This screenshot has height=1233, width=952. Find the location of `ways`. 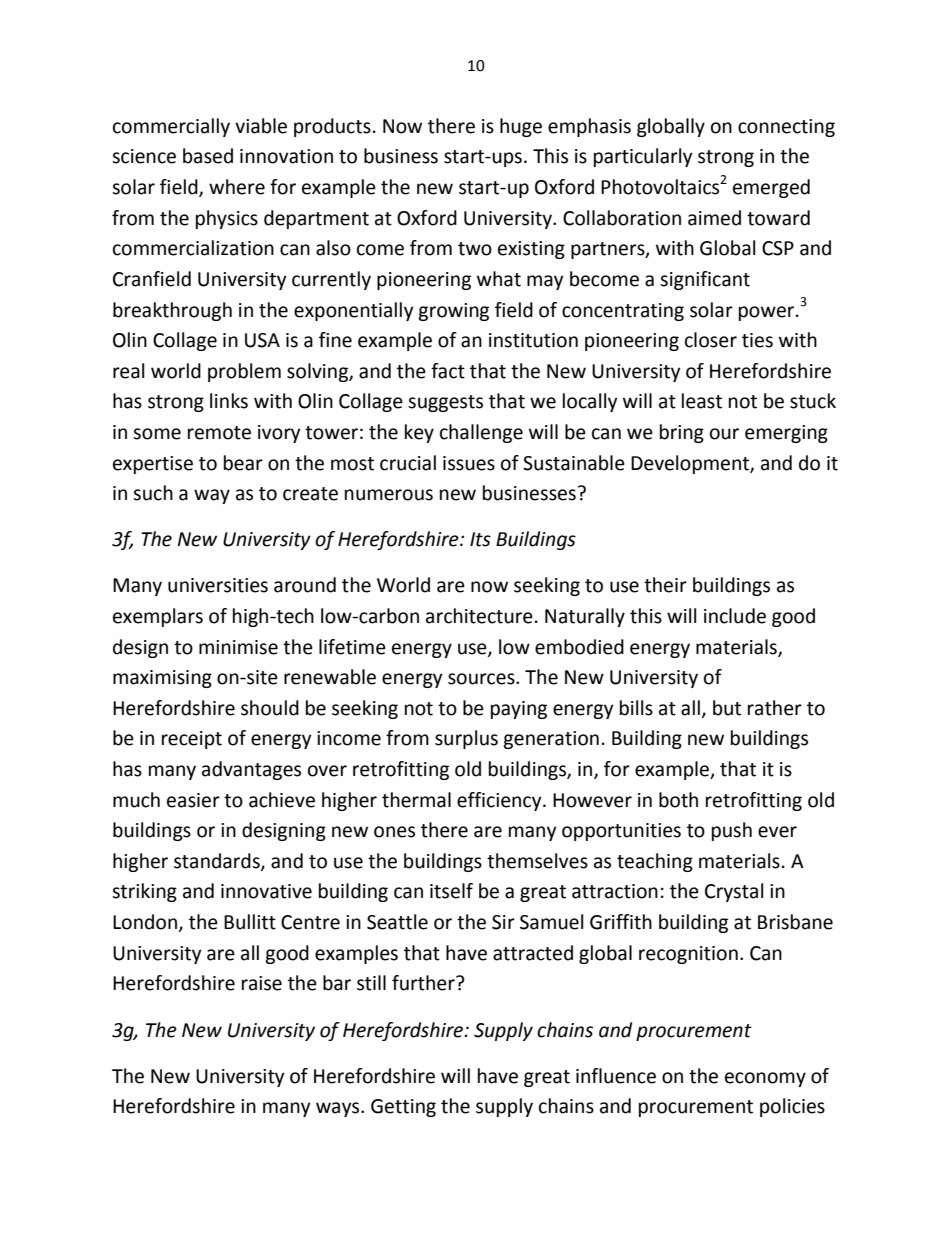

ways is located at coordinates (339, 1109).
